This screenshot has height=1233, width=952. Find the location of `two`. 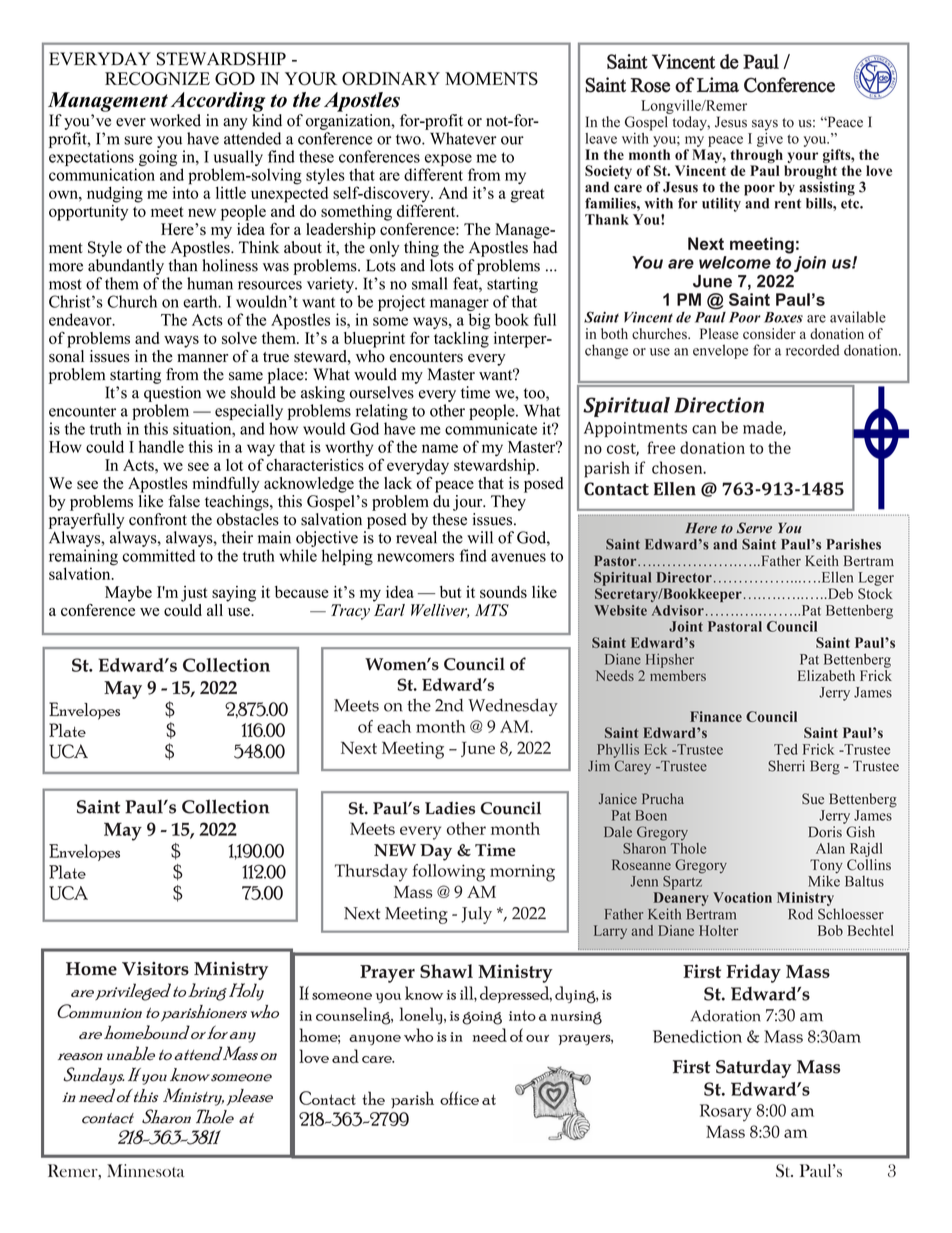

two is located at coordinates (409, 139).
